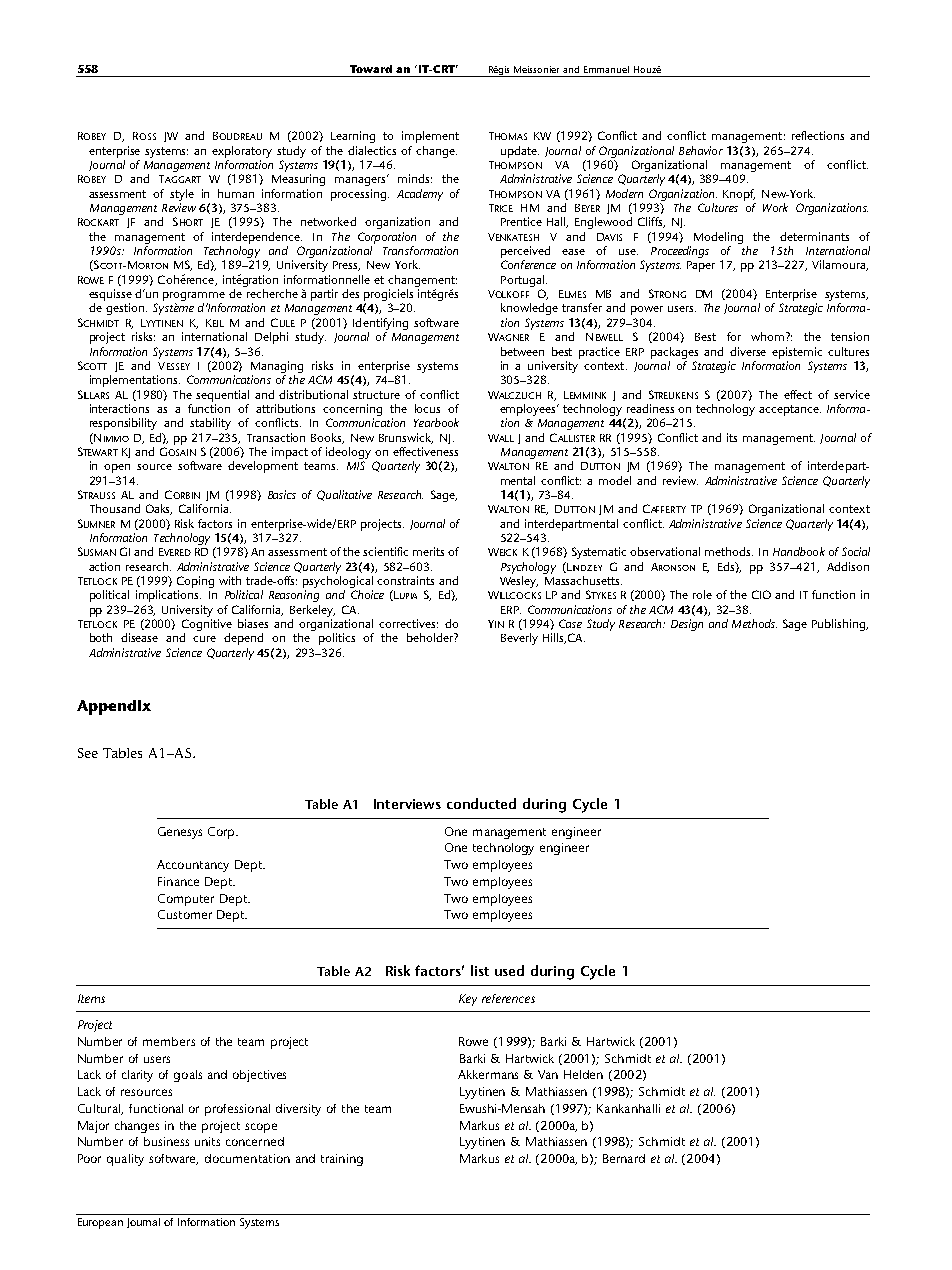 This screenshot has height=1270, width=952. I want to click on Yearbook, so click(436, 422).
